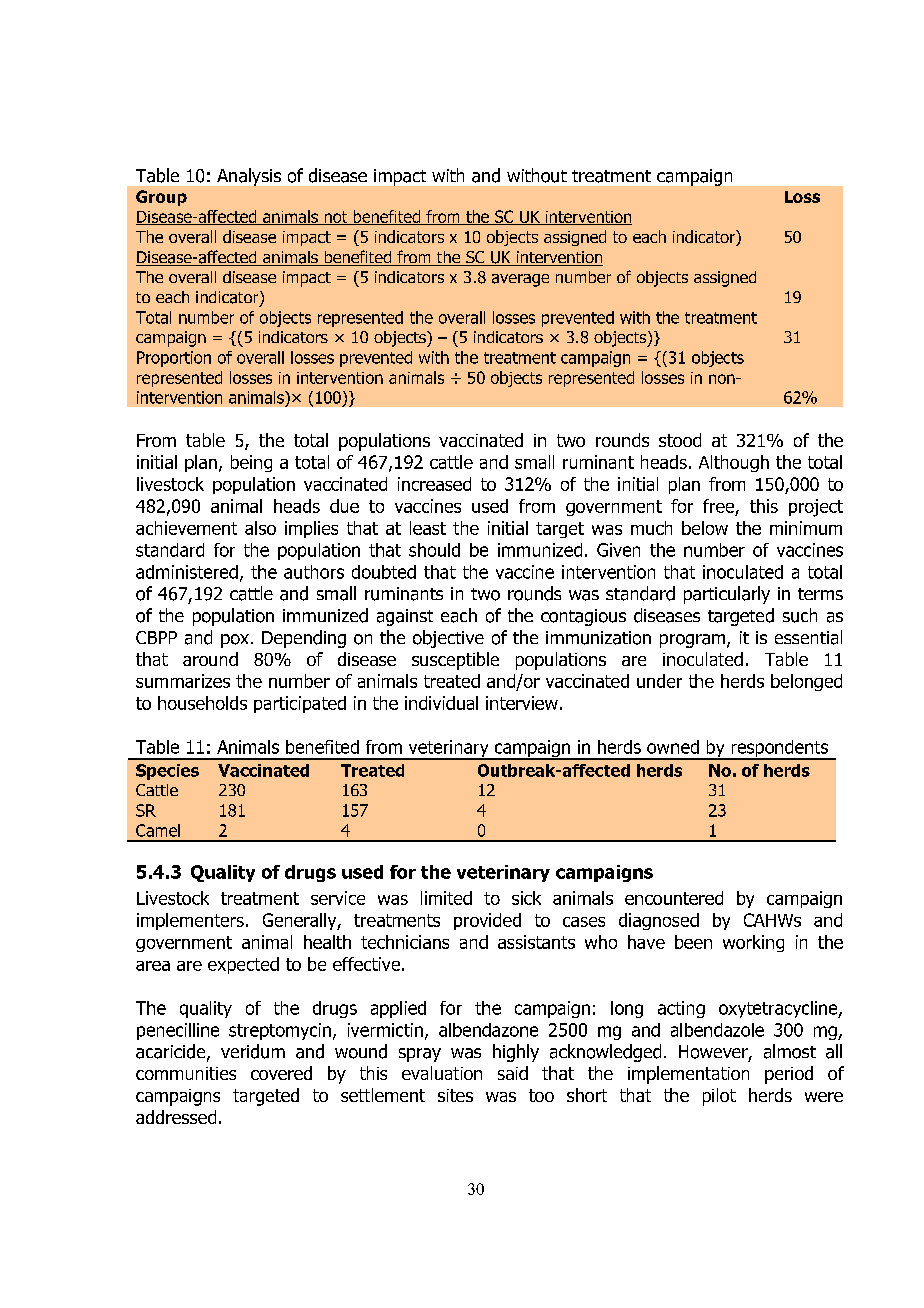 This document has height=1308, width=924. What do you see at coordinates (520, 280) in the document?
I see `average` at bounding box center [520, 280].
